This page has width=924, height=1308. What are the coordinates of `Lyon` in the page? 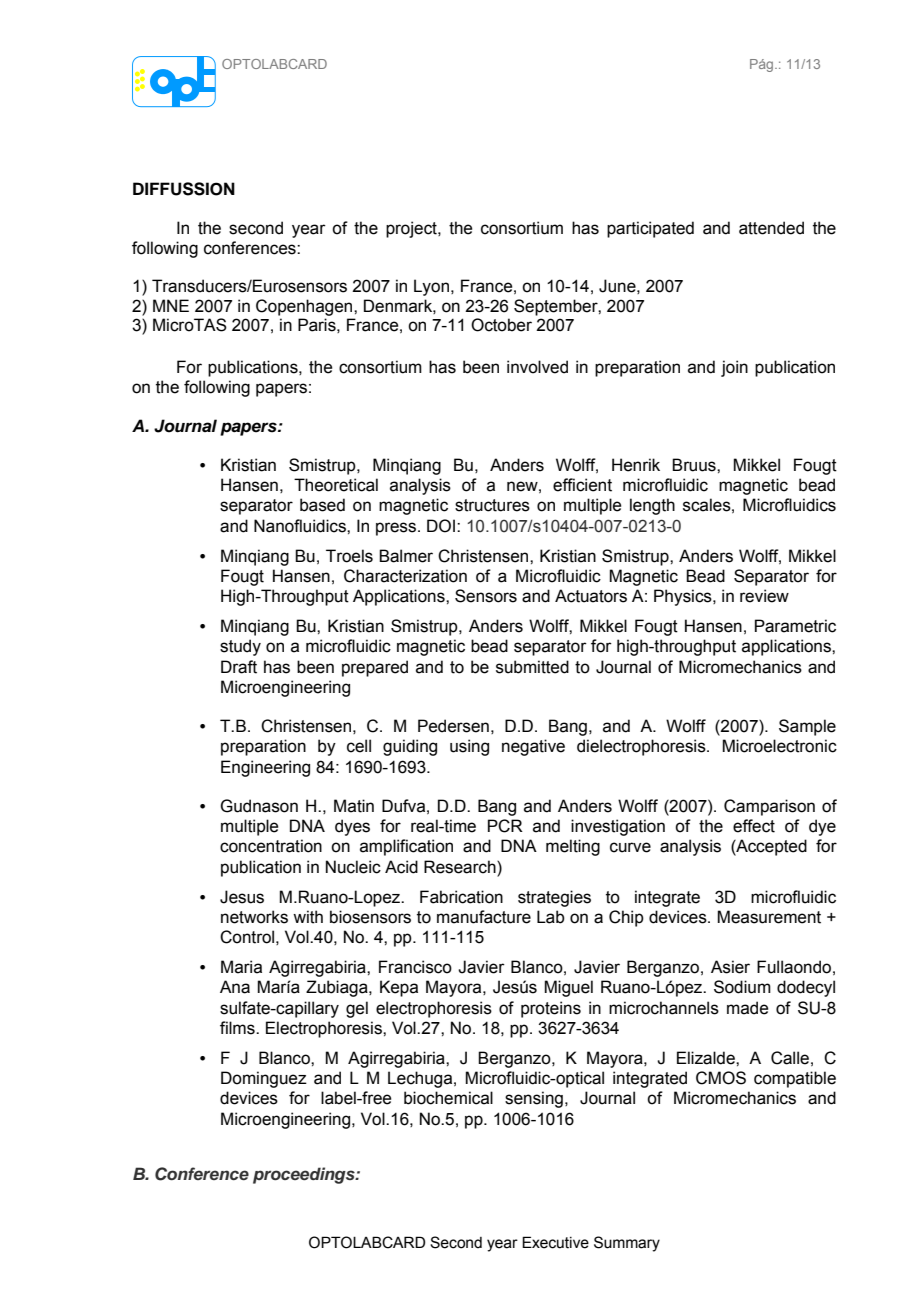 It's located at (431, 287).
